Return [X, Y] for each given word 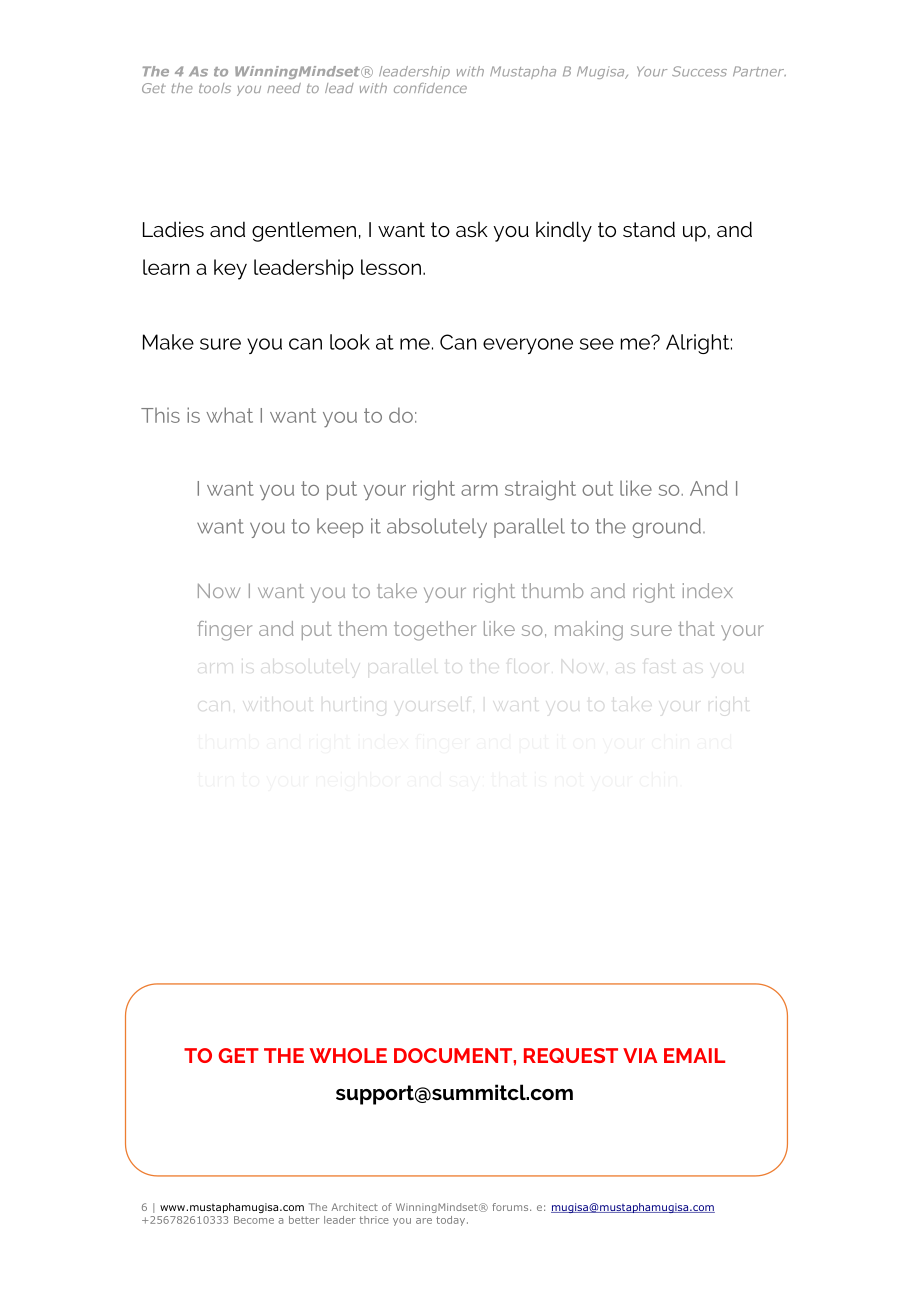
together [435, 631]
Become [254, 1220]
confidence [430, 88]
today [452, 1221]
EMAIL [694, 1055]
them [362, 628]
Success [699, 71]
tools [215, 88]
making [589, 631]
